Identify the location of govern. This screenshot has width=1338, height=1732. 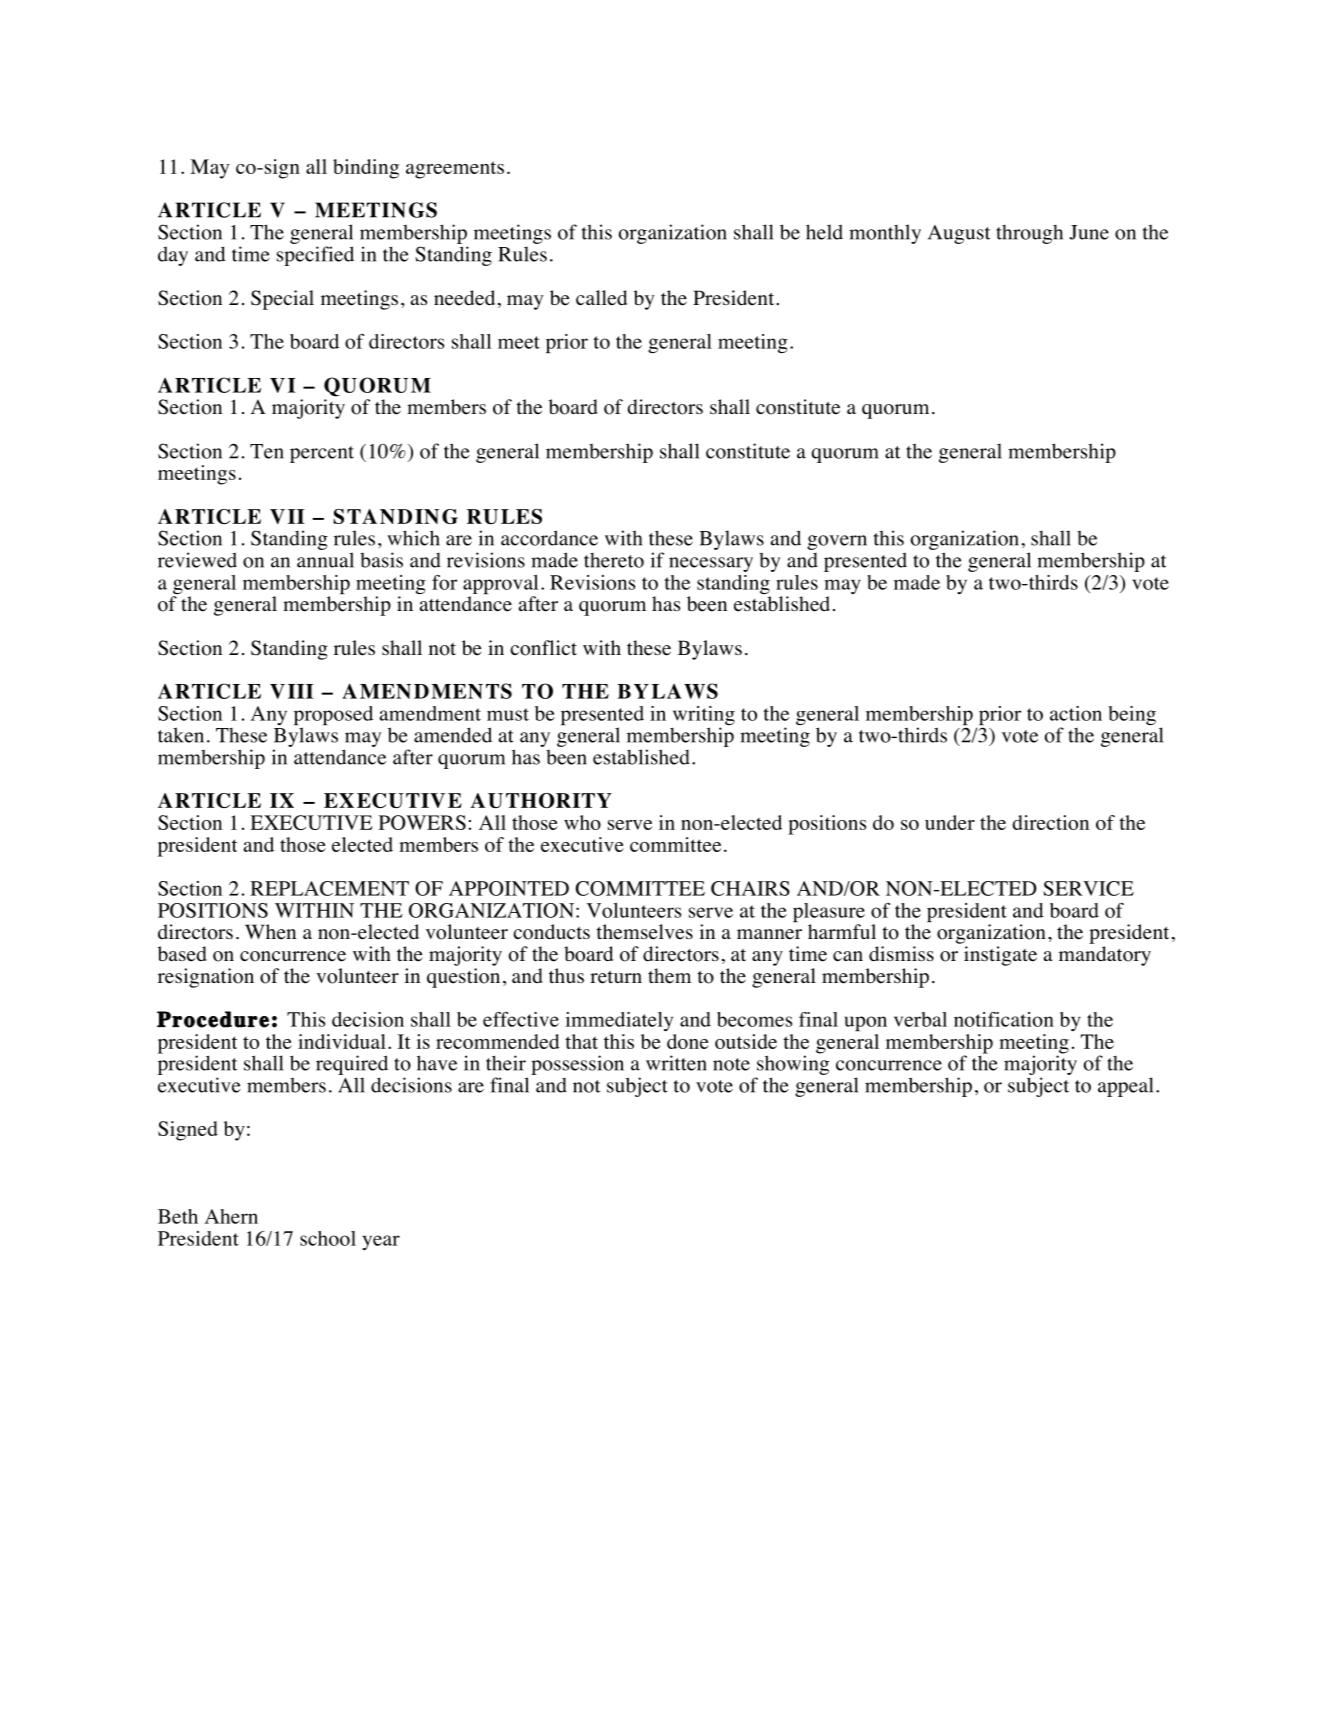
(837, 542).
